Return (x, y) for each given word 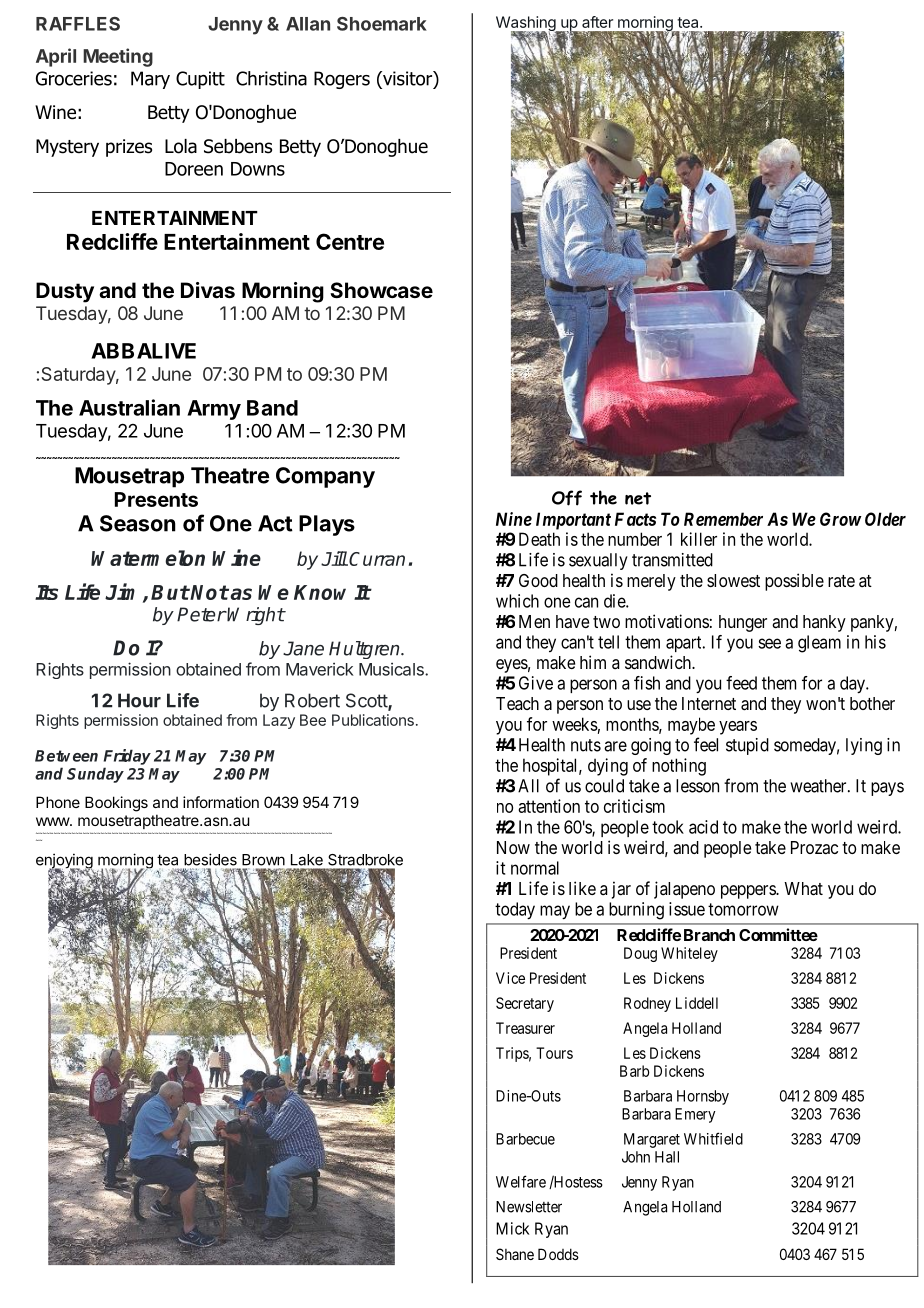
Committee (778, 934)
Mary (150, 80)
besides (210, 859)
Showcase (381, 290)
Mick (512, 1228)
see (769, 643)
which (517, 601)
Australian (129, 407)
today (515, 910)
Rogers (342, 80)
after (597, 22)
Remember (723, 519)
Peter (201, 614)
